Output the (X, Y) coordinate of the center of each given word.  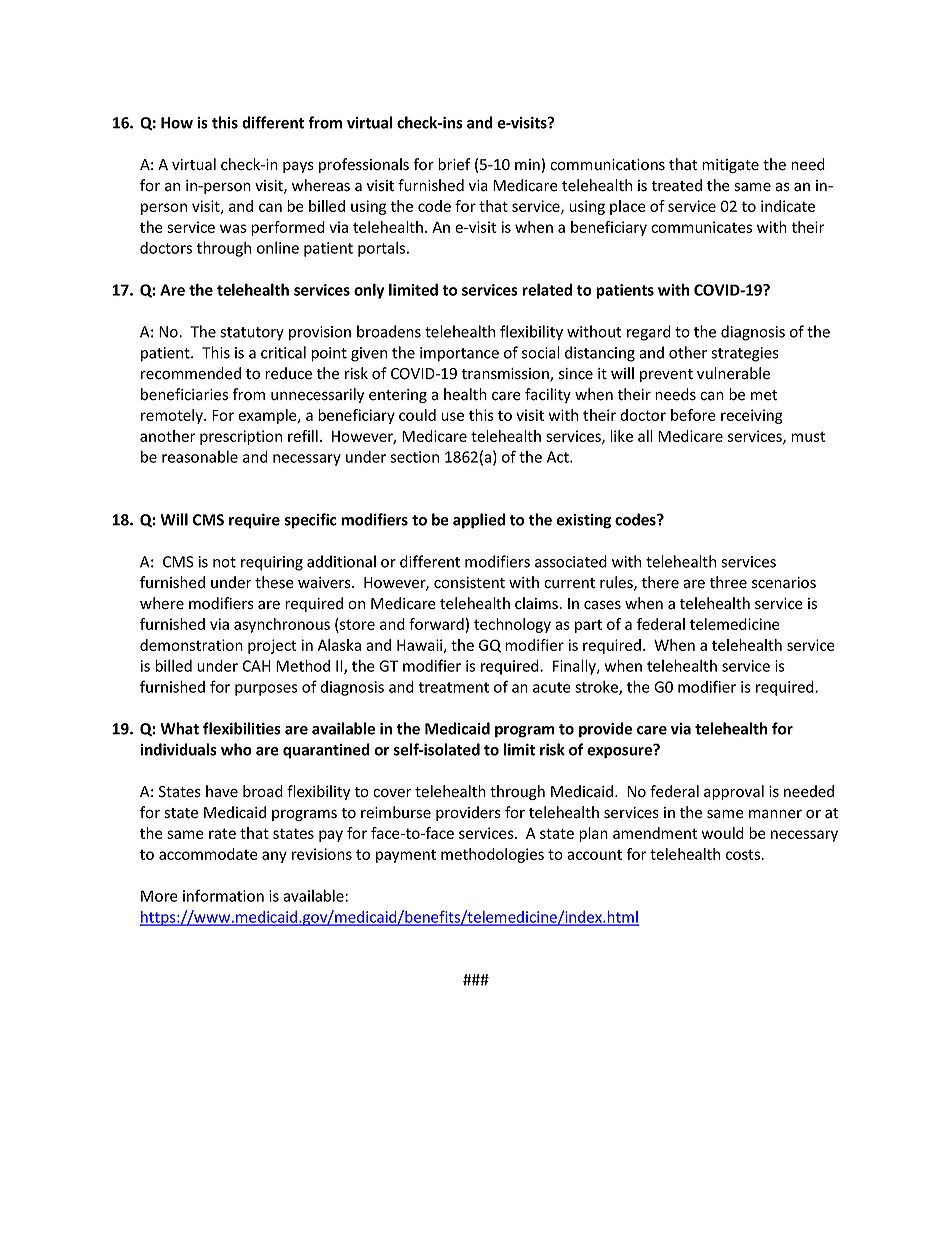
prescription (241, 437)
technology (512, 625)
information (223, 895)
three (728, 582)
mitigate (730, 166)
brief (454, 164)
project (272, 646)
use (452, 416)
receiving (752, 416)
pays (298, 167)
